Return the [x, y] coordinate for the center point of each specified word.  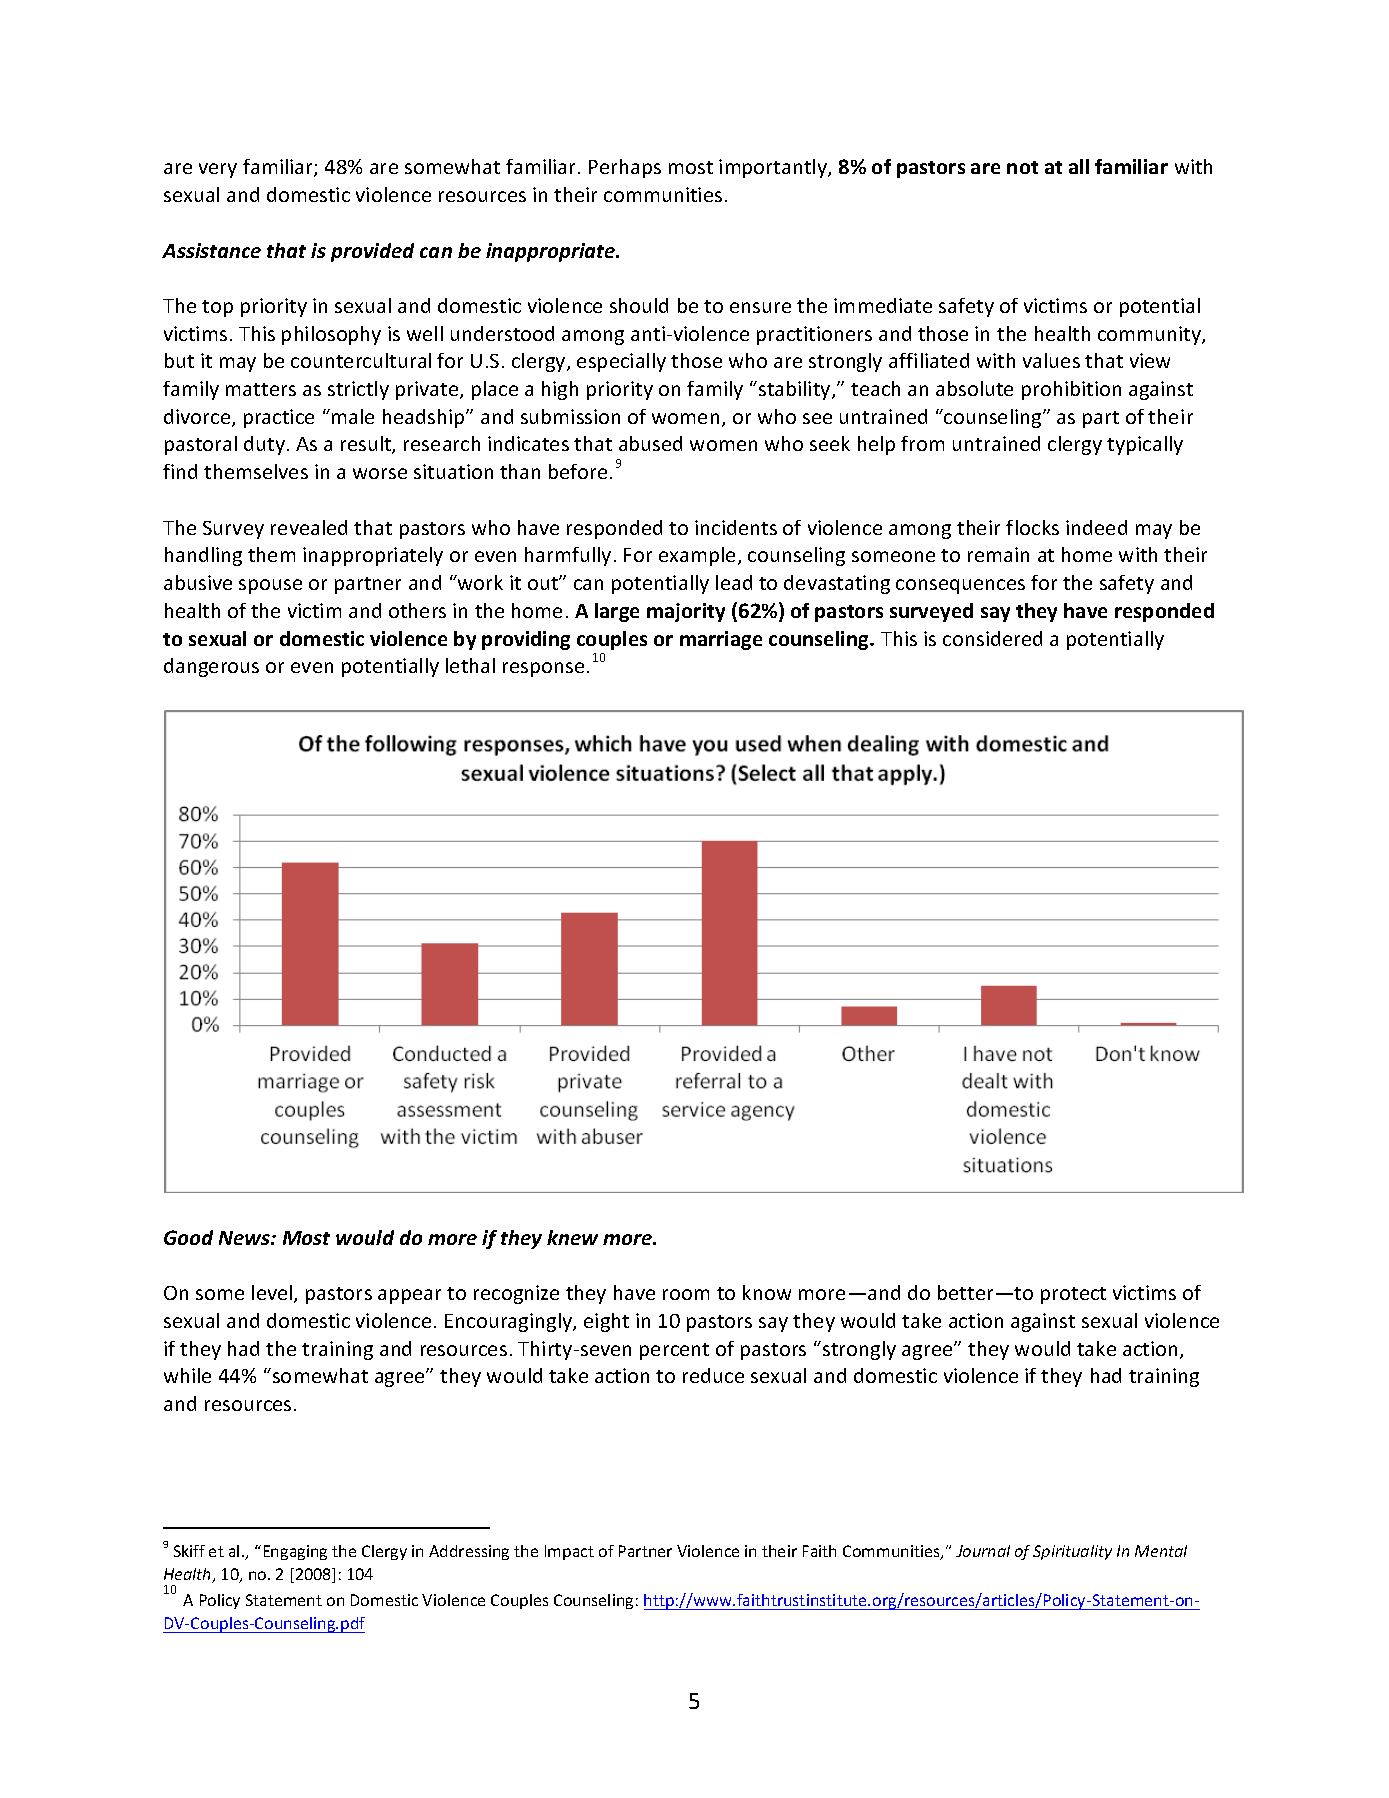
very [218, 170]
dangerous [211, 667]
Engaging [295, 1552]
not [1022, 167]
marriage [721, 640]
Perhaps [625, 168]
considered [992, 638]
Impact [569, 1552]
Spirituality [1072, 1552]
